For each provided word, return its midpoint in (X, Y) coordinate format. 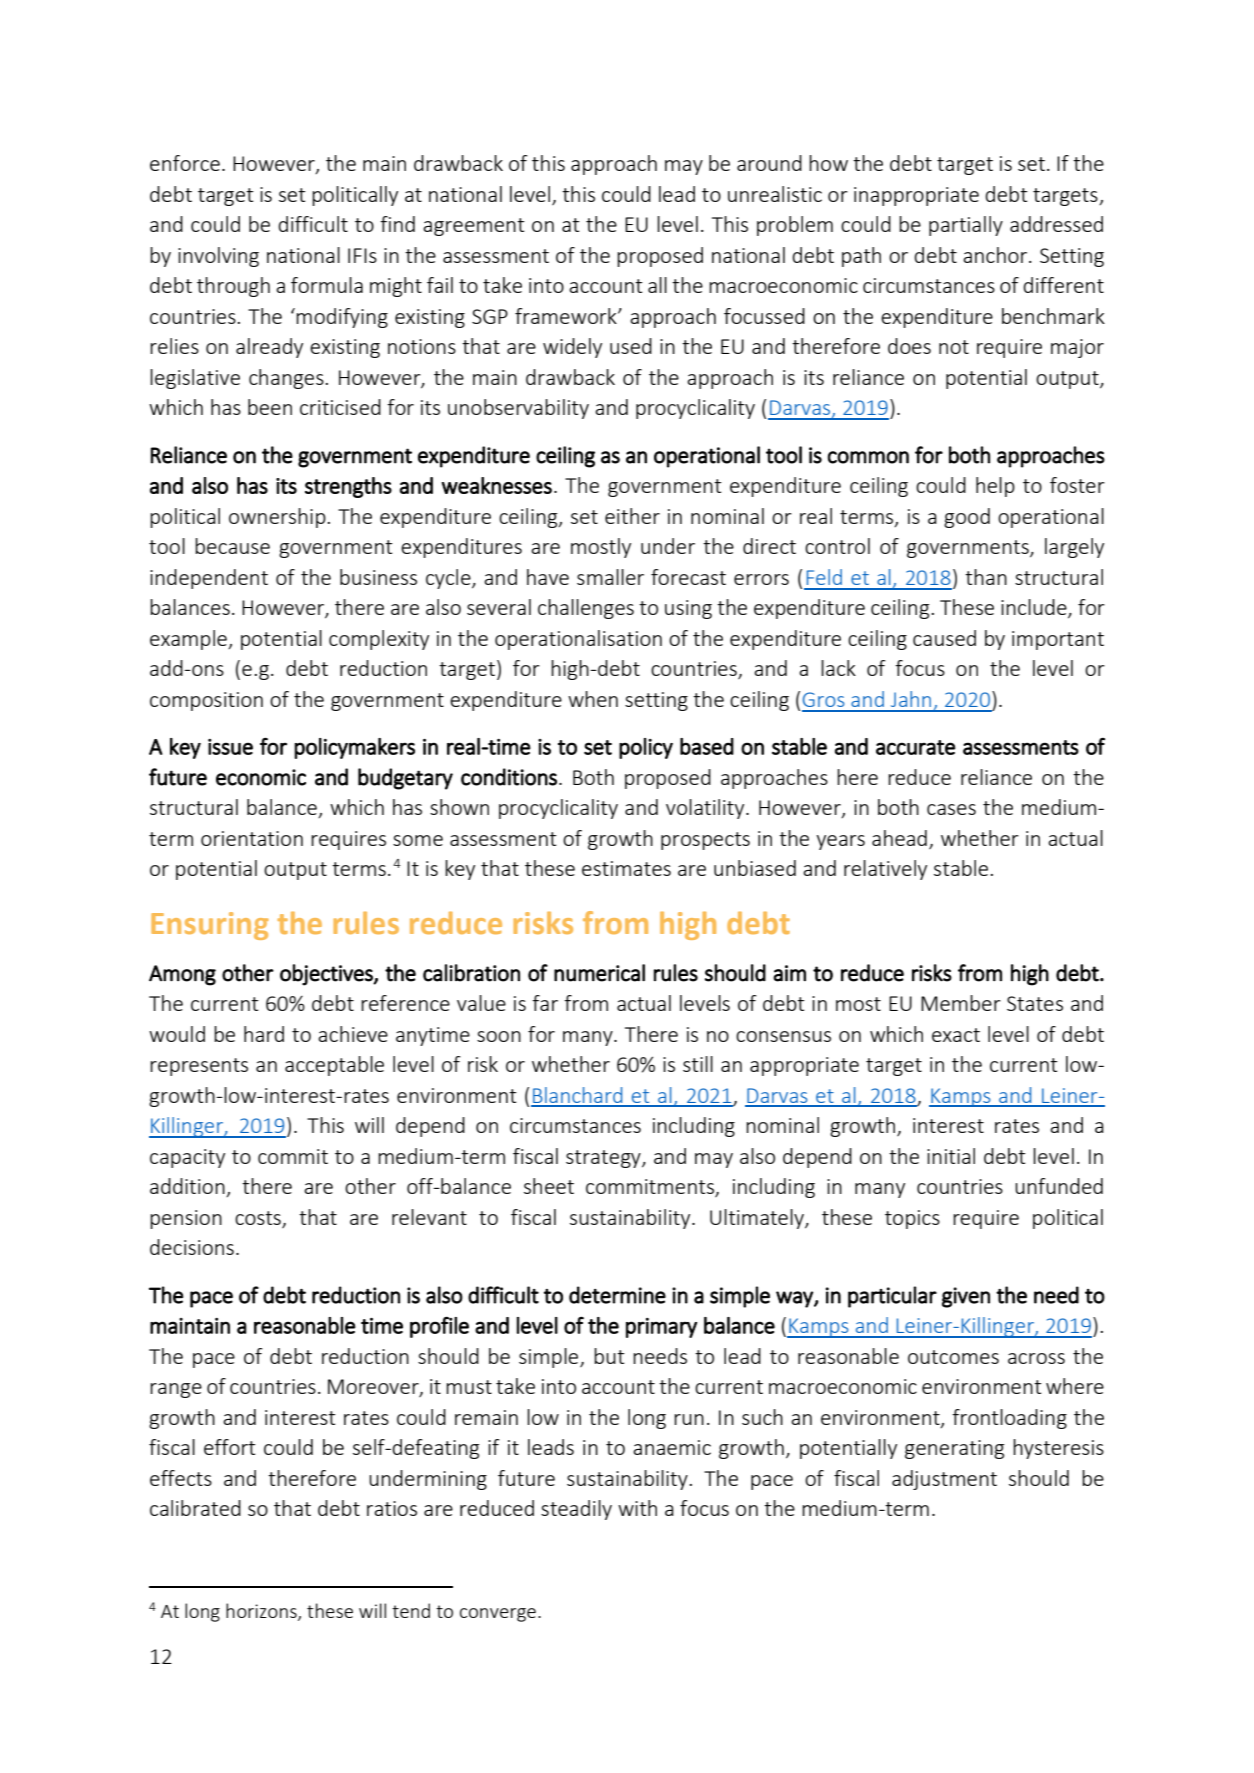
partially (966, 226)
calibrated (195, 1508)
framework (567, 316)
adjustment (944, 1480)
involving (218, 257)
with (637, 1508)
